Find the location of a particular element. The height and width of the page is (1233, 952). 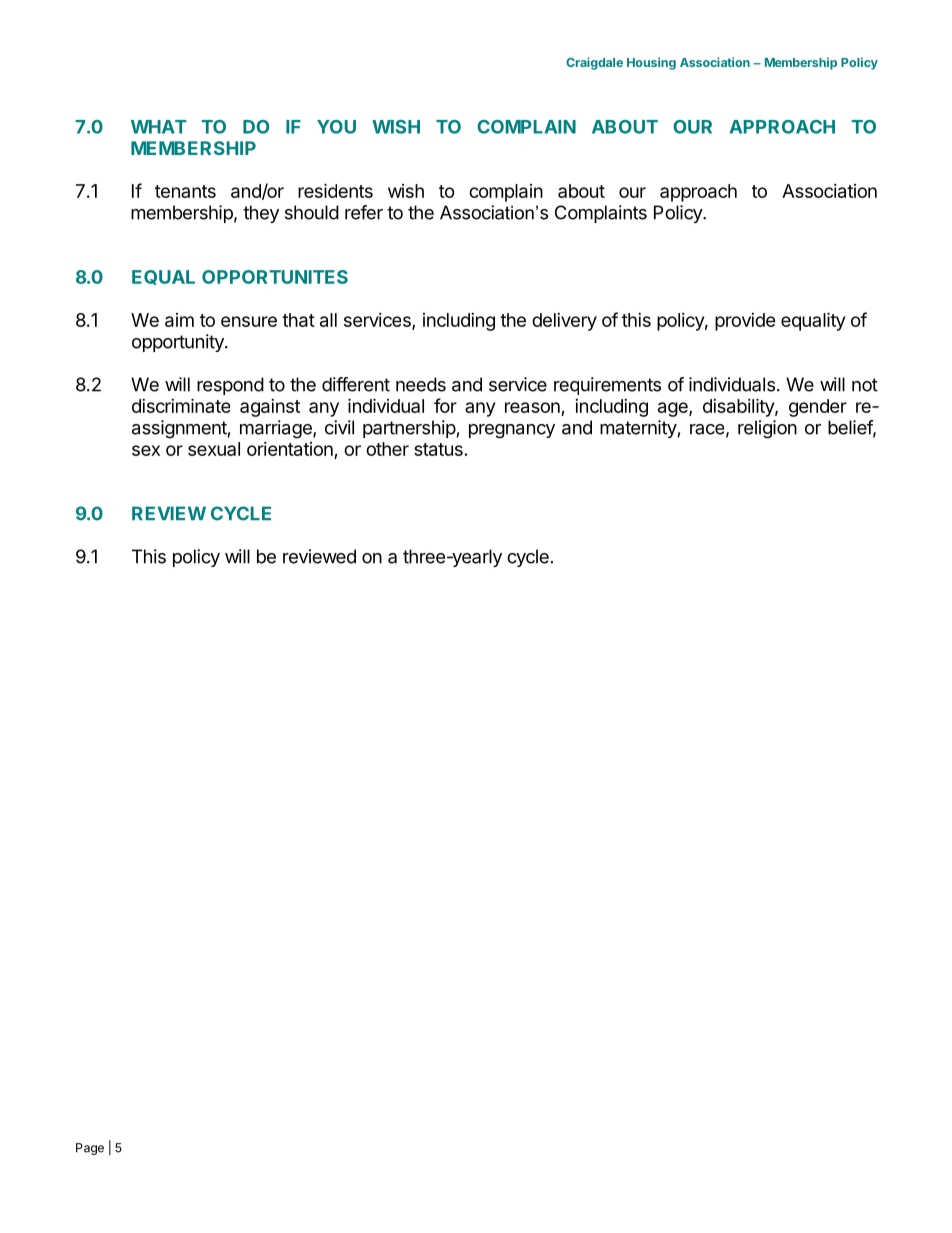

Page is located at coordinates (90, 1149).
